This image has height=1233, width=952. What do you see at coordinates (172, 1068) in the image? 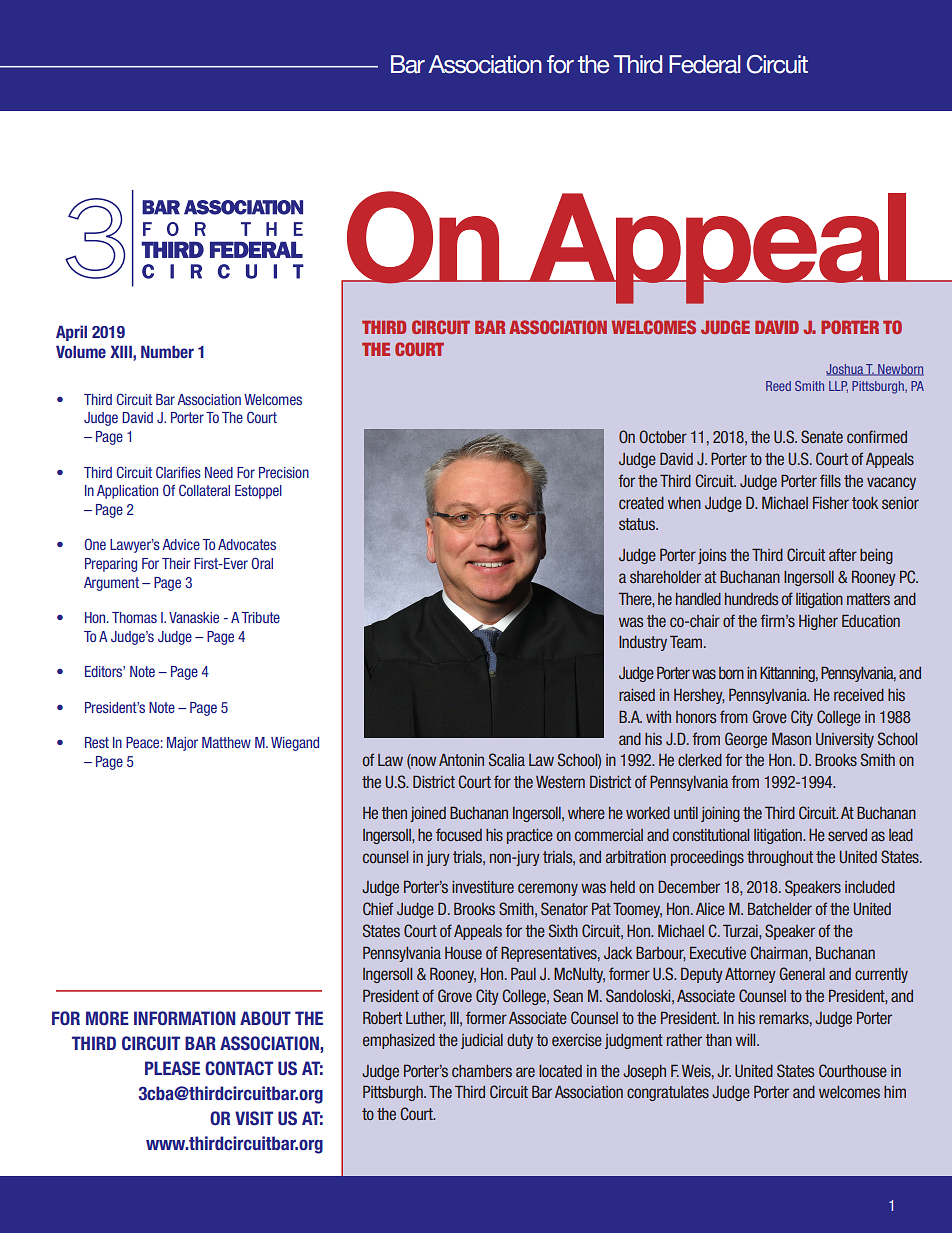
I see `PLEASE` at bounding box center [172, 1068].
